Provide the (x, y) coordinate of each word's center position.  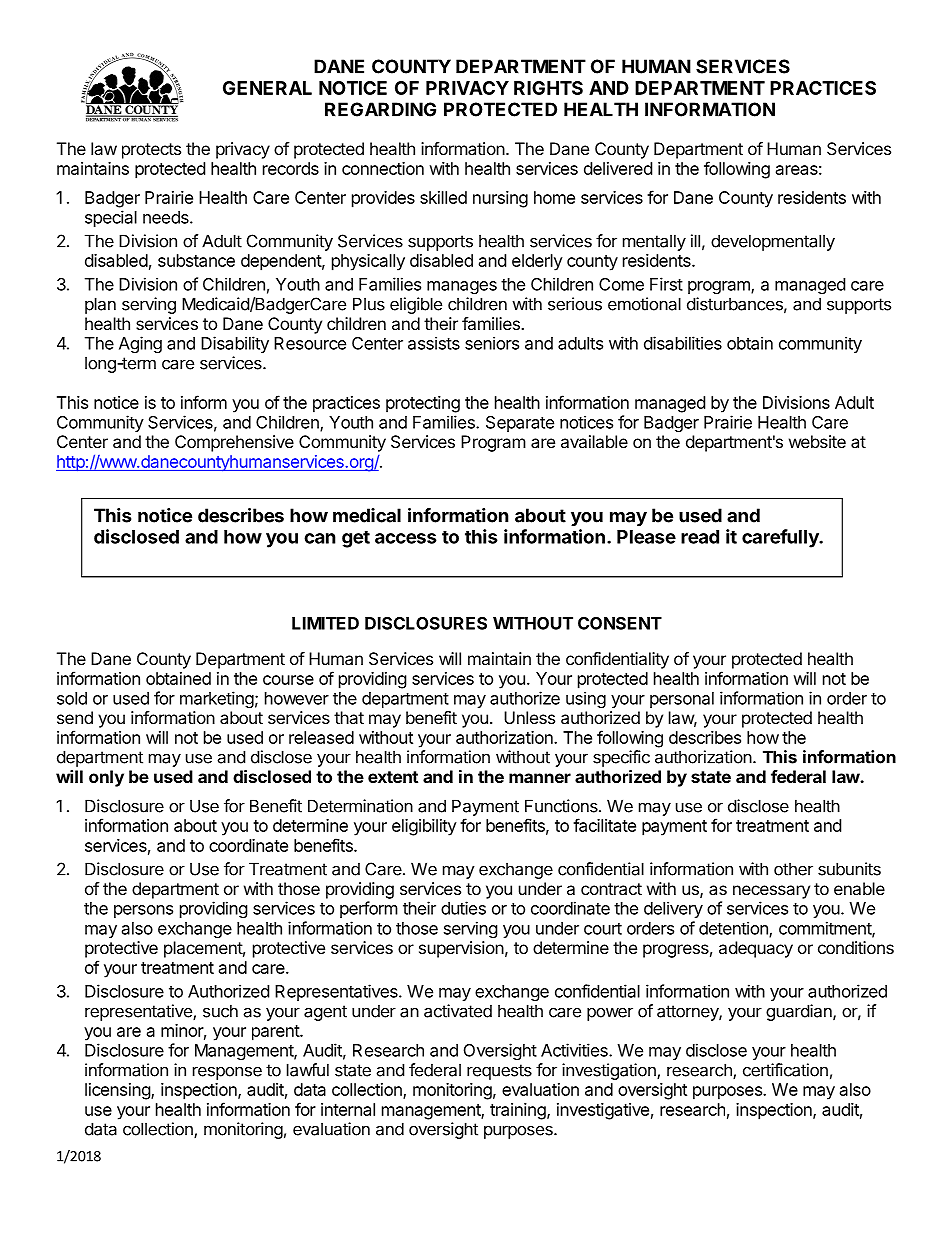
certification (785, 1070)
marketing (217, 699)
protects (151, 151)
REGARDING (380, 109)
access (406, 538)
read (700, 537)
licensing (118, 1091)
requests (499, 1072)
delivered (618, 168)
